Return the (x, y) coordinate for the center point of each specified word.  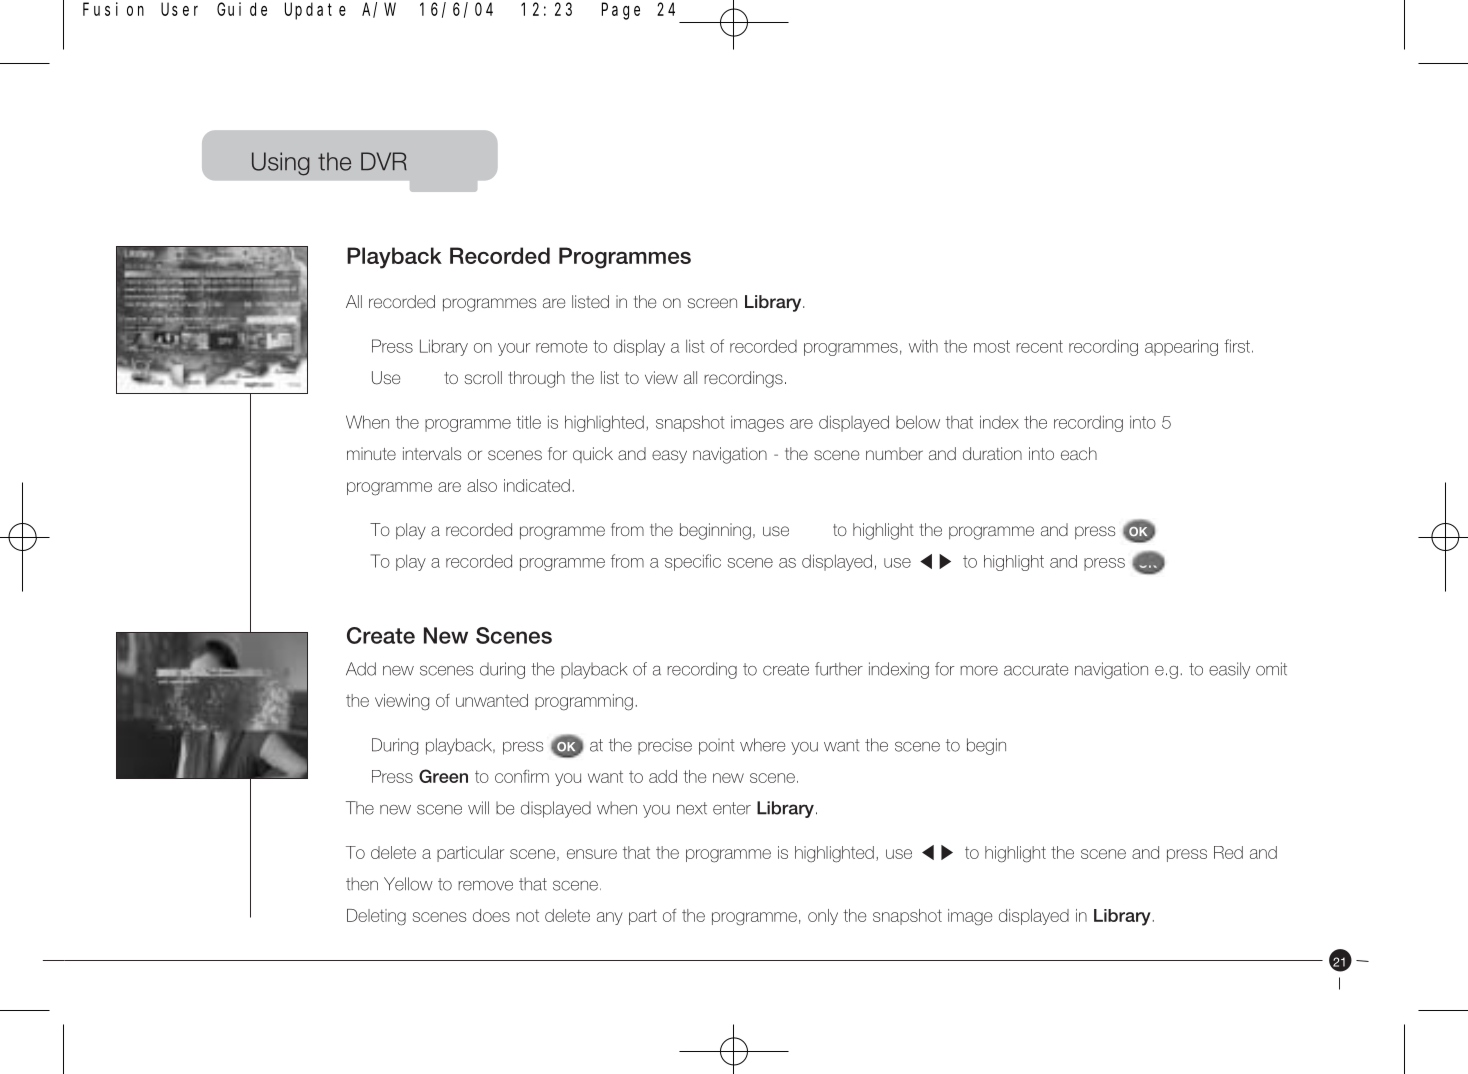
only (823, 917)
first (1237, 346)
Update (315, 11)
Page (621, 11)
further (839, 669)
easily (1229, 670)
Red (1228, 852)
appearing (1181, 347)
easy (669, 457)
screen (712, 303)
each (1079, 453)
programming (584, 702)
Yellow (408, 884)
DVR (384, 161)
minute (371, 453)
